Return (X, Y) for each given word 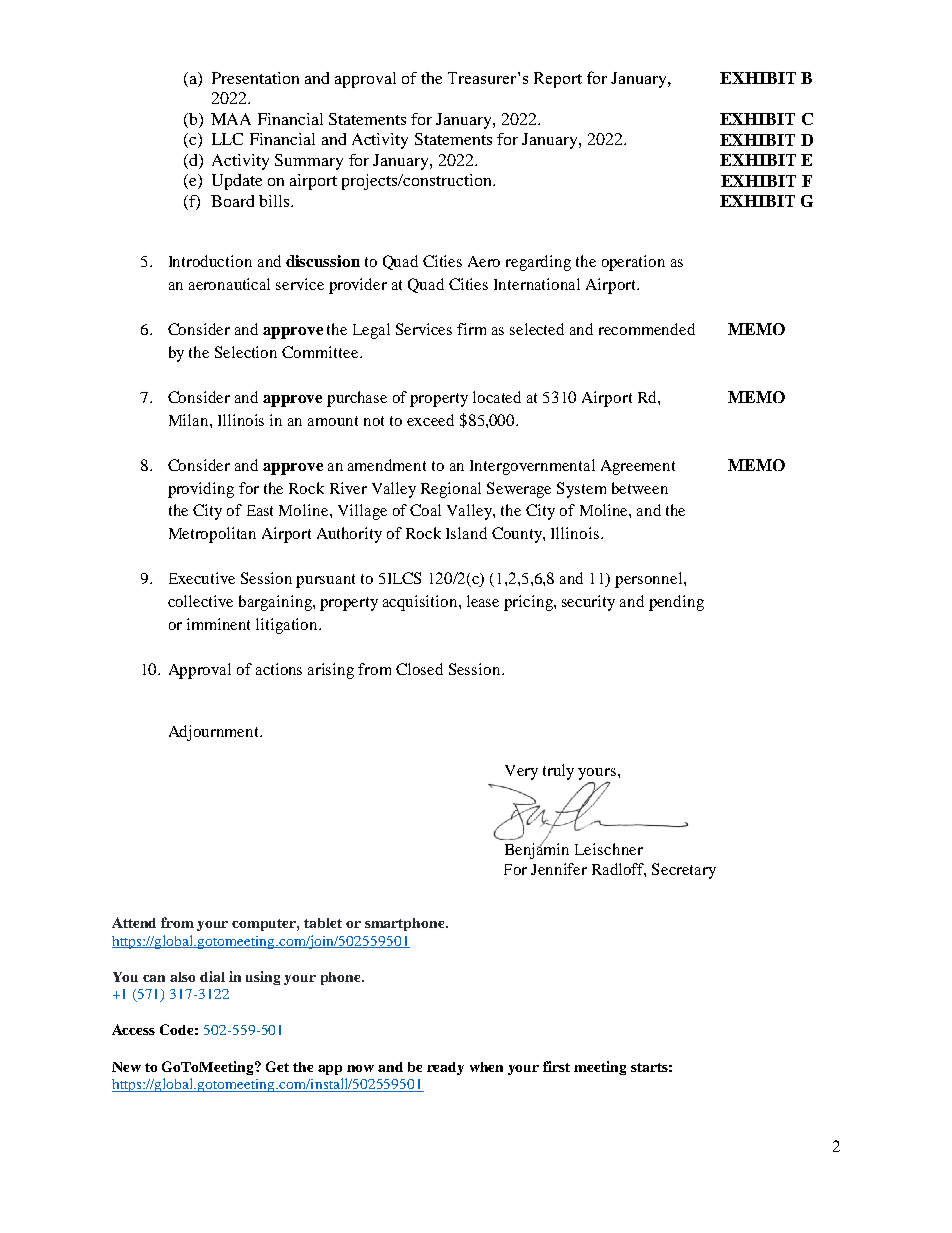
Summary (309, 162)
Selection (246, 352)
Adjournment (215, 733)
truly (558, 772)
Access (133, 1029)
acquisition (421, 603)
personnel (650, 580)
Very (521, 772)
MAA (231, 119)
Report (558, 80)
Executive (202, 578)
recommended (647, 329)
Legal (371, 331)
